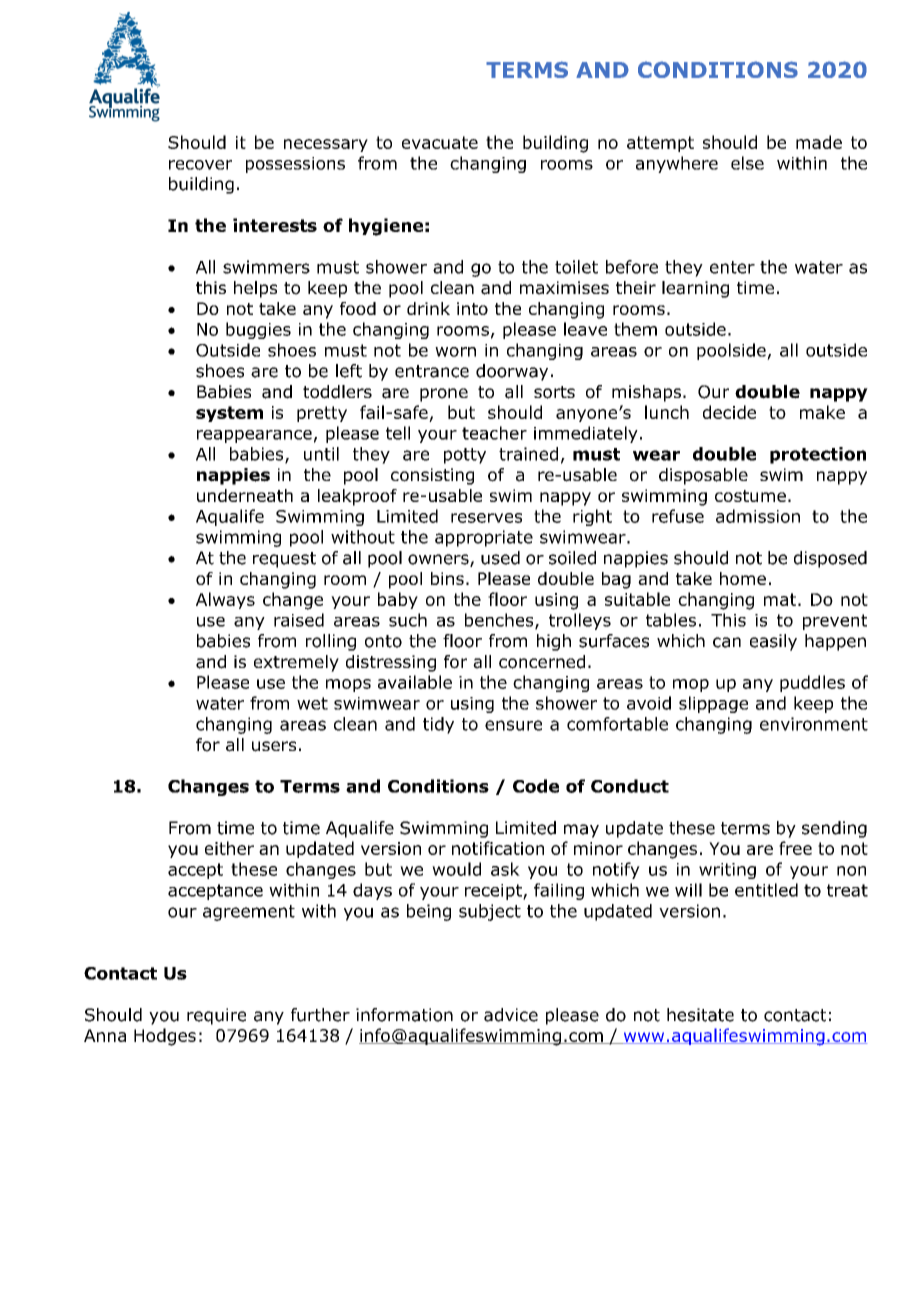 Image resolution: width=924 pixels, height=1308 pixels. Describe the element at coordinates (818, 455) in the screenshot. I see `protection` at that location.
